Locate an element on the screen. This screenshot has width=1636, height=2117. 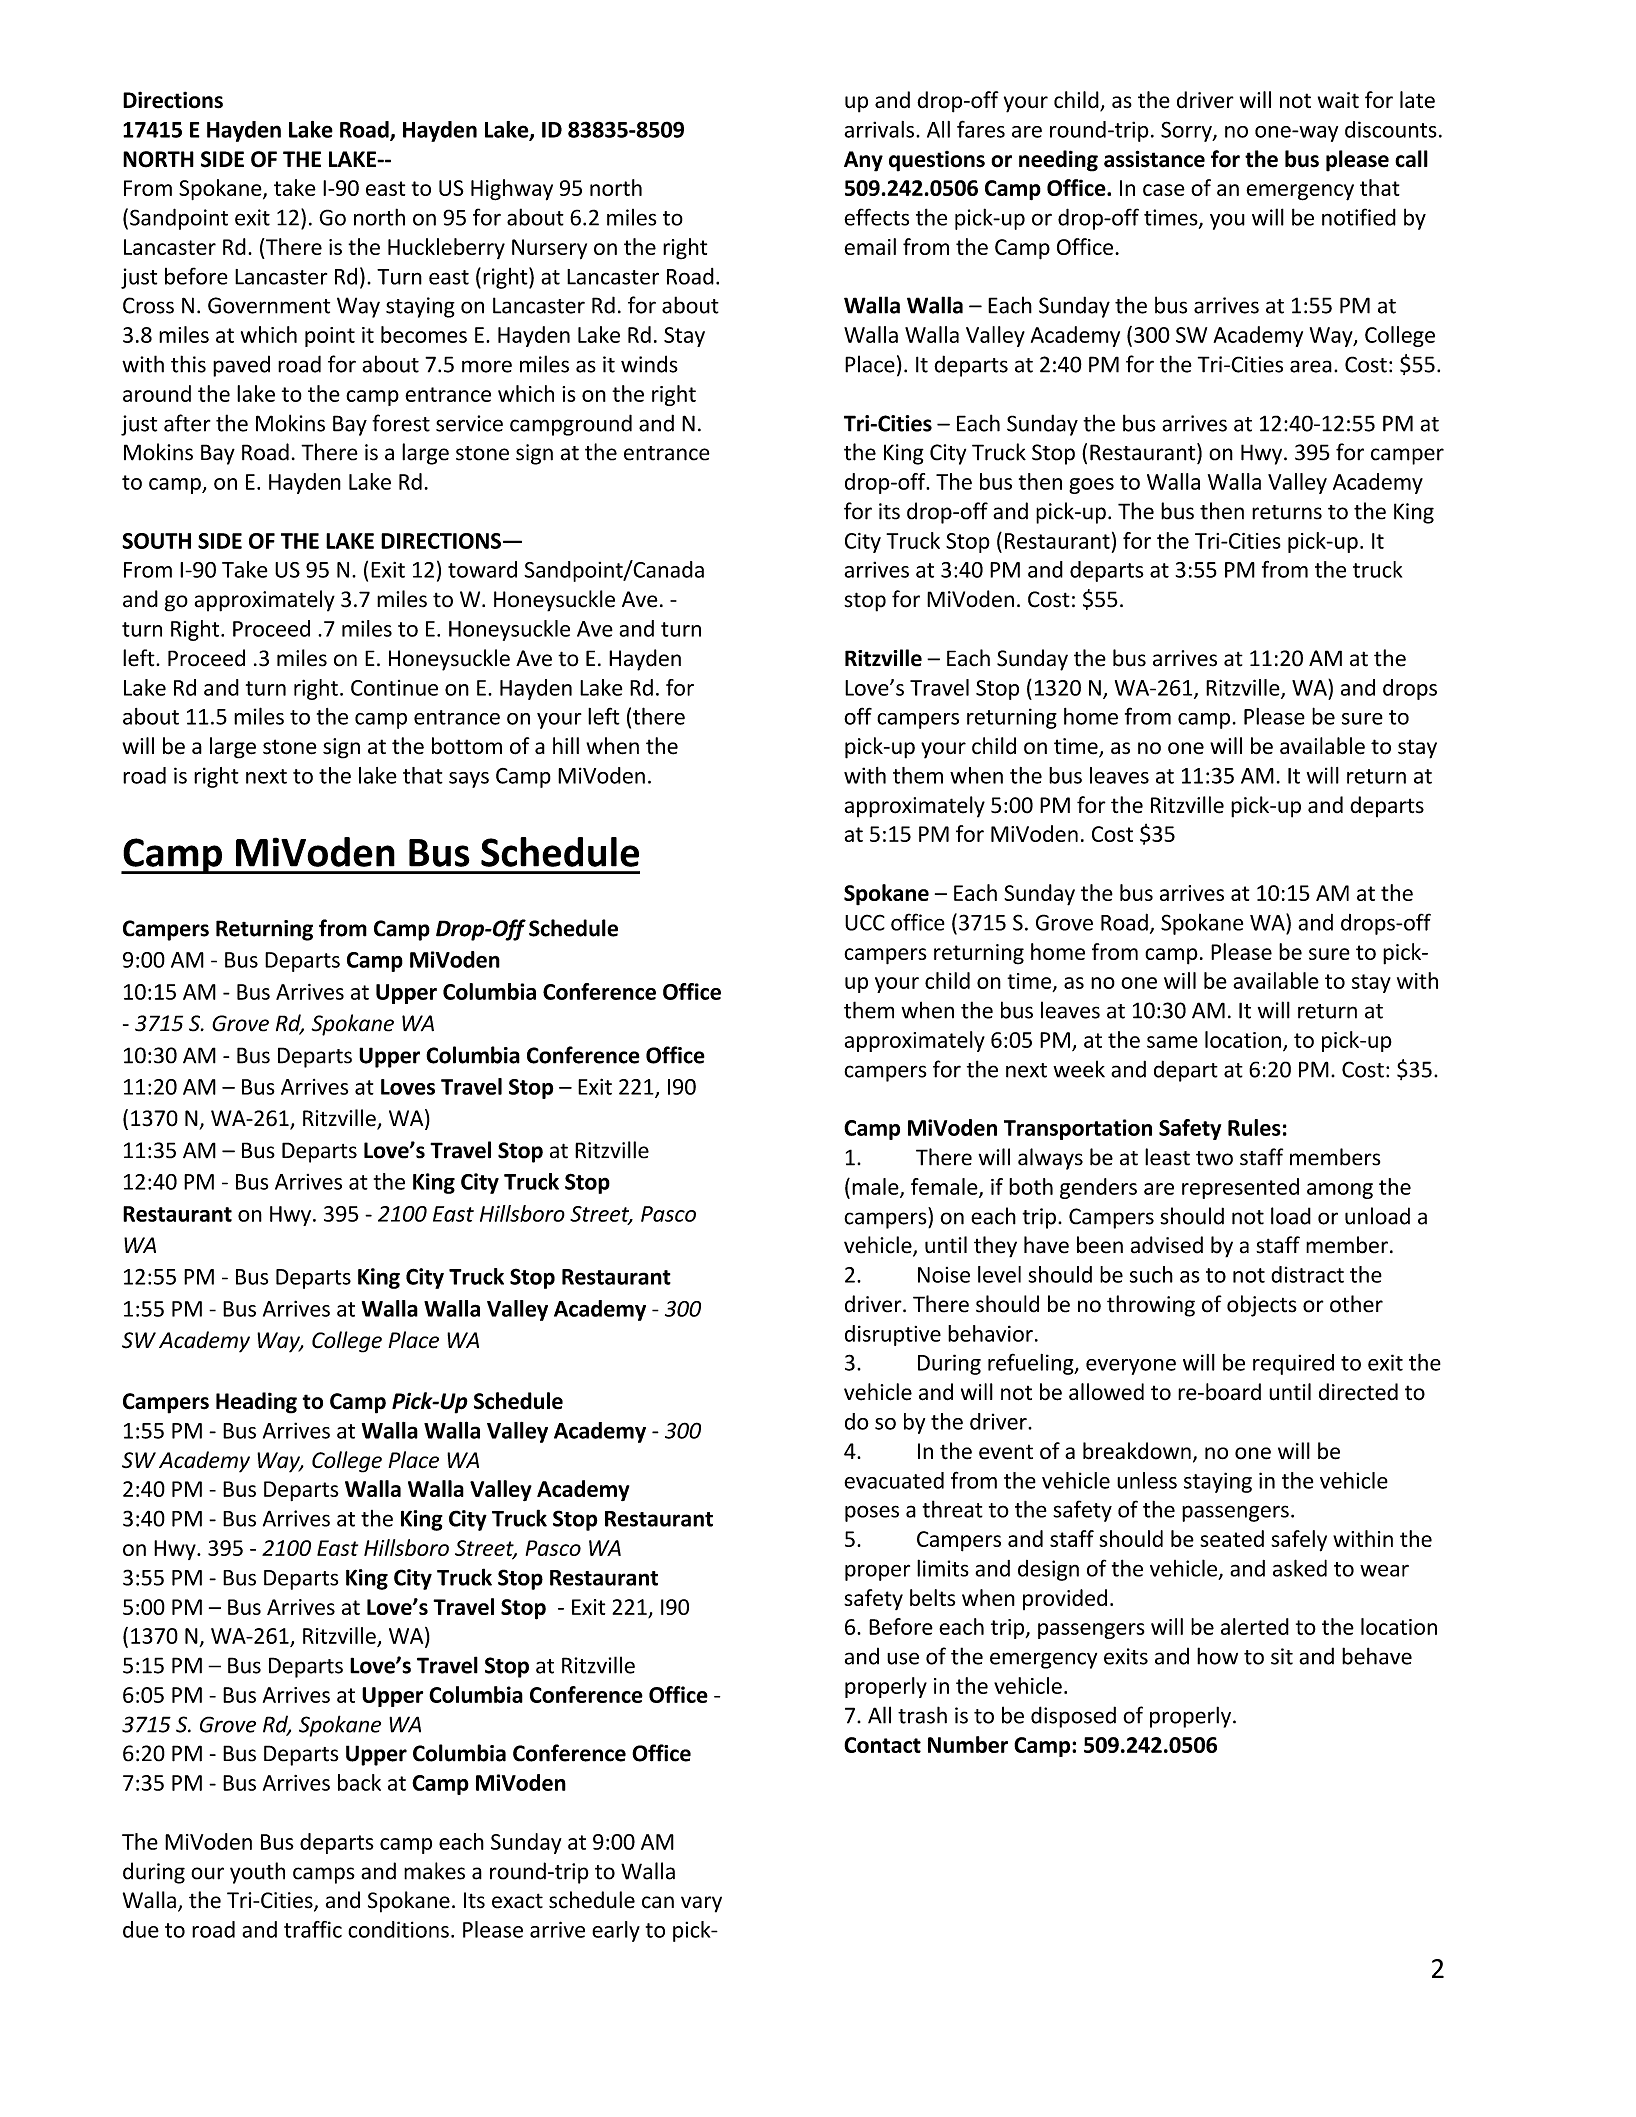
evacuated is located at coordinates (894, 1480).
